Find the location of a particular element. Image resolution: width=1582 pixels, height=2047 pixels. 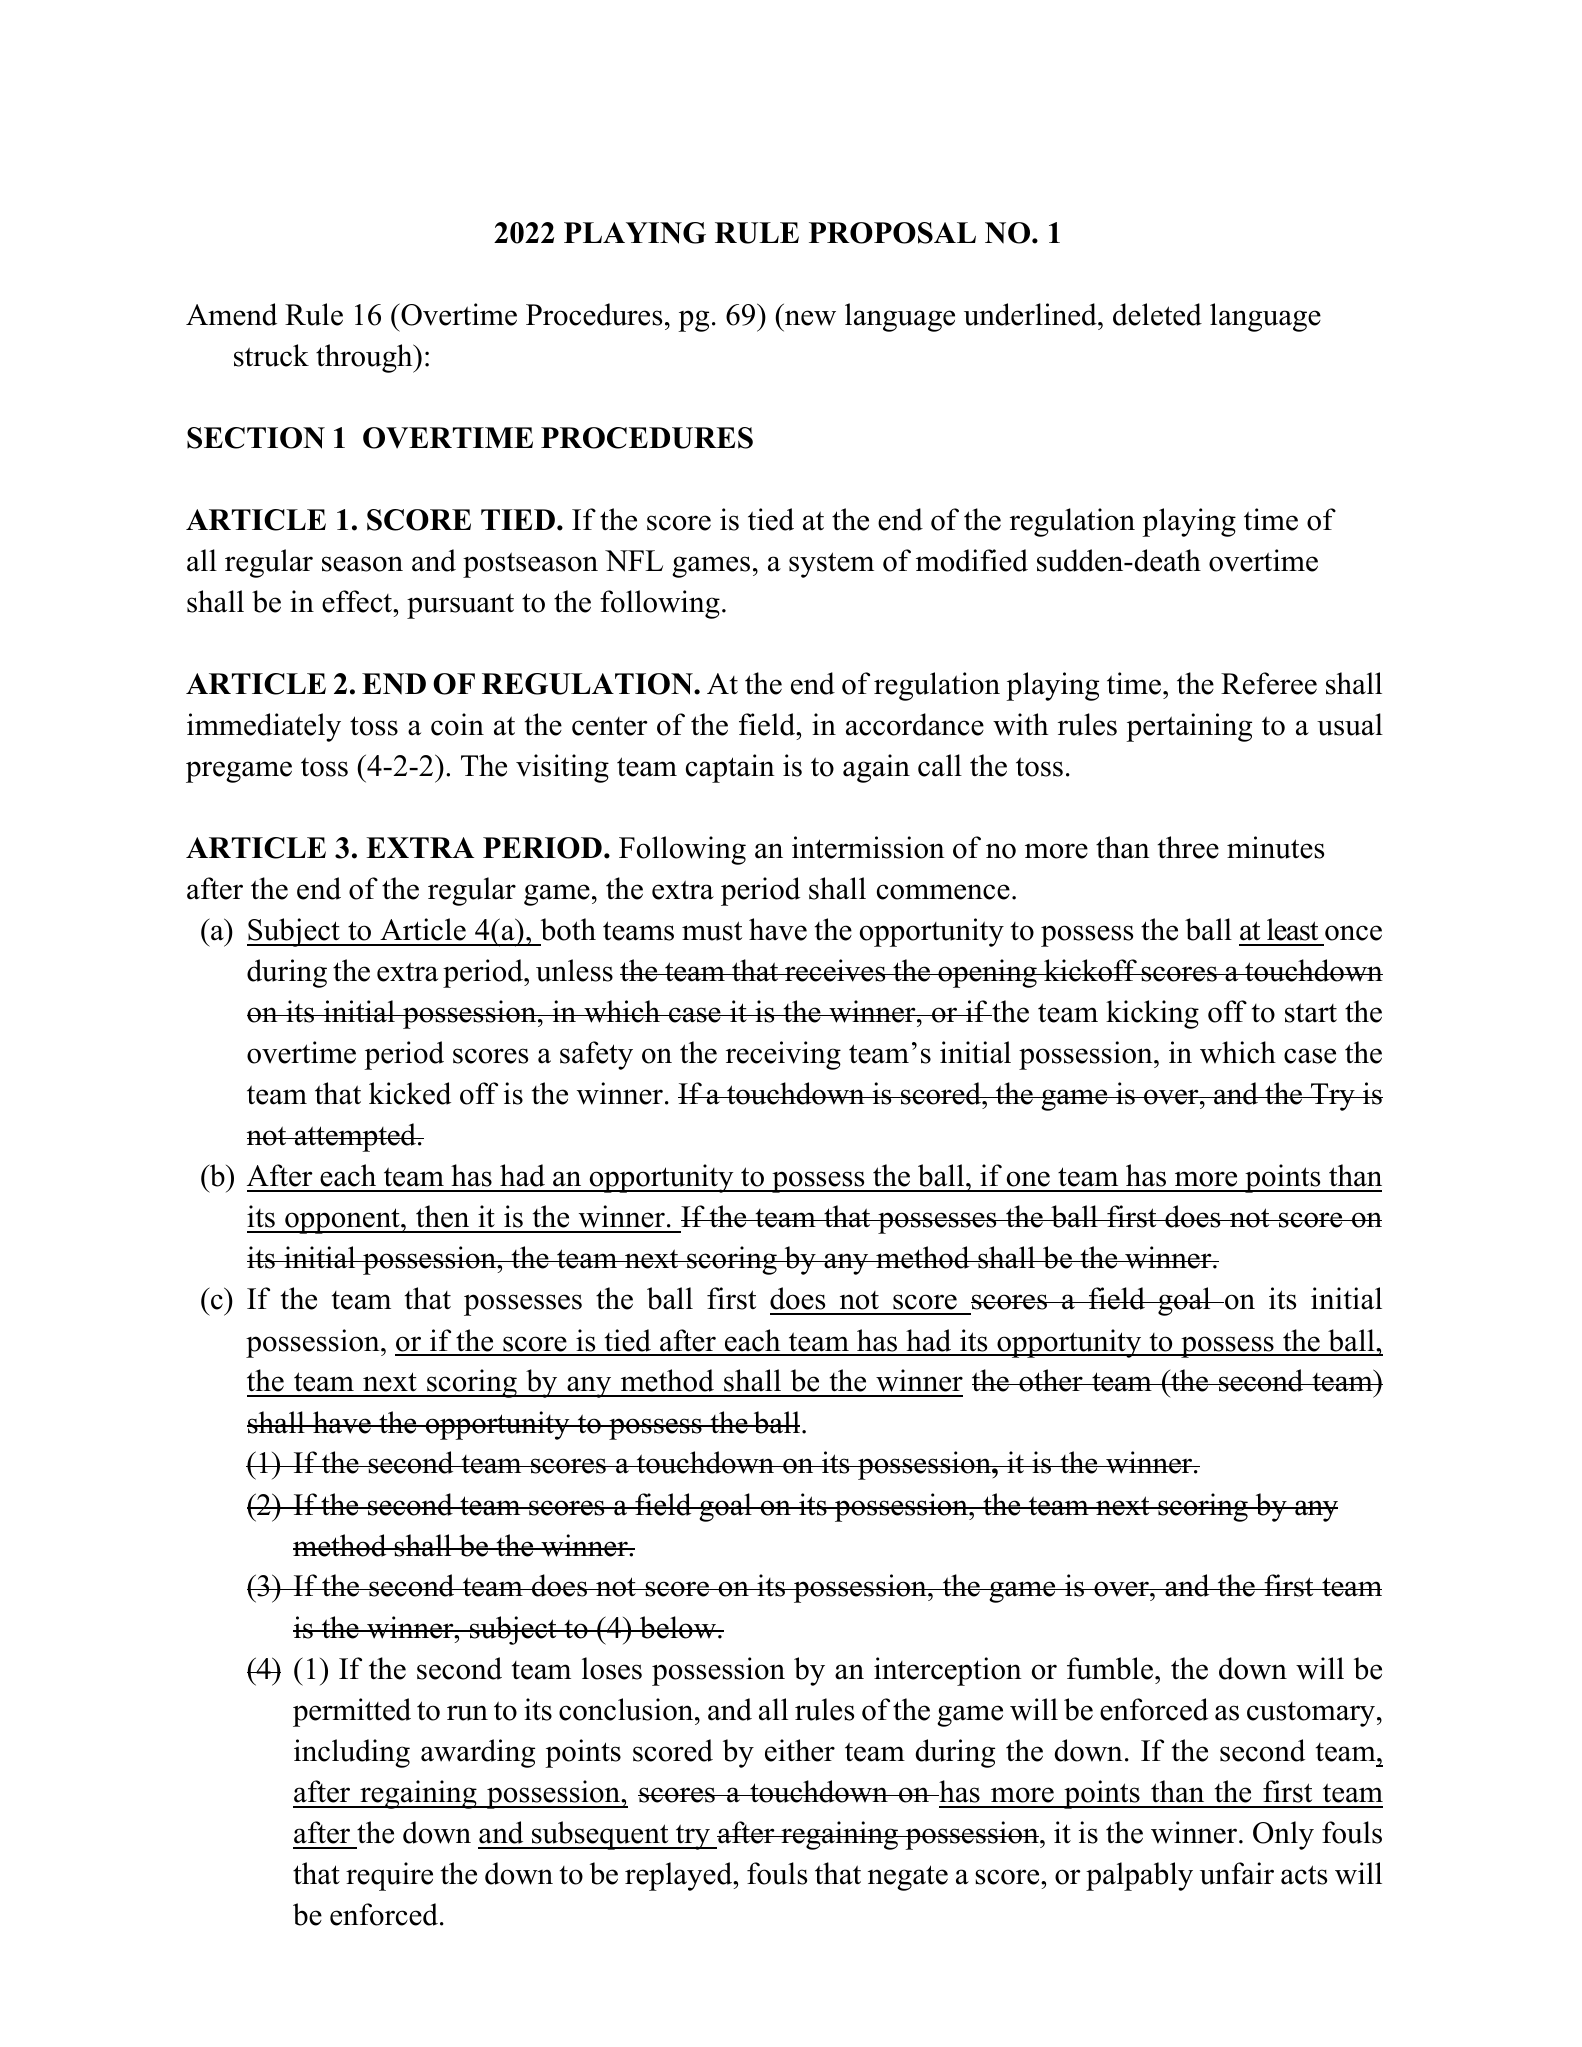

attempted is located at coordinates (355, 1137).
